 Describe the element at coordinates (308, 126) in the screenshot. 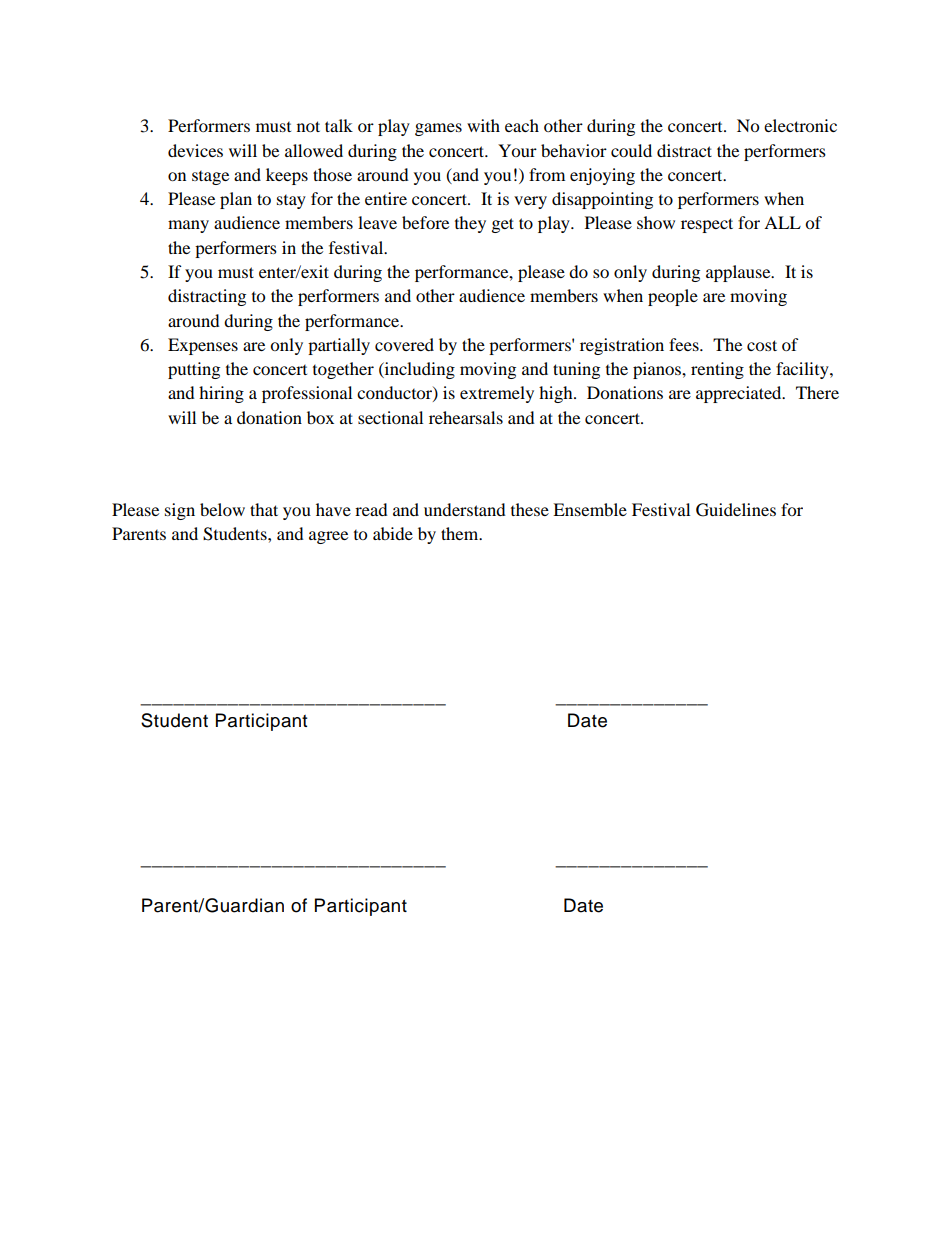

I see `not` at that location.
